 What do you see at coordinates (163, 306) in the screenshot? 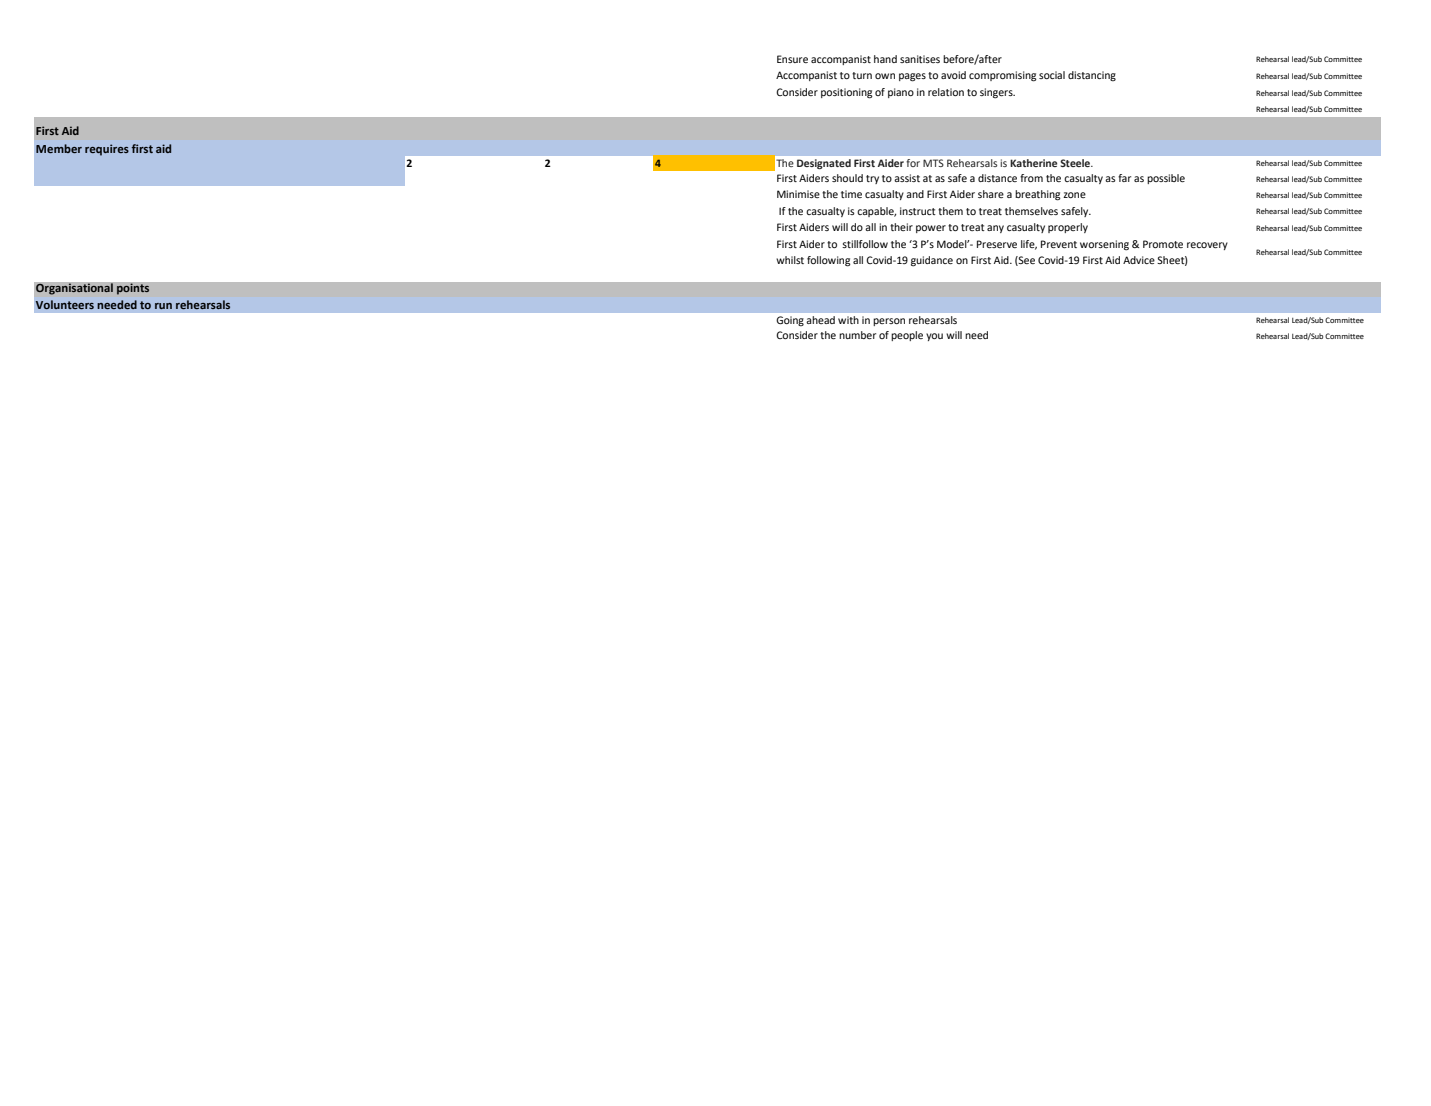
I see `run` at bounding box center [163, 306].
